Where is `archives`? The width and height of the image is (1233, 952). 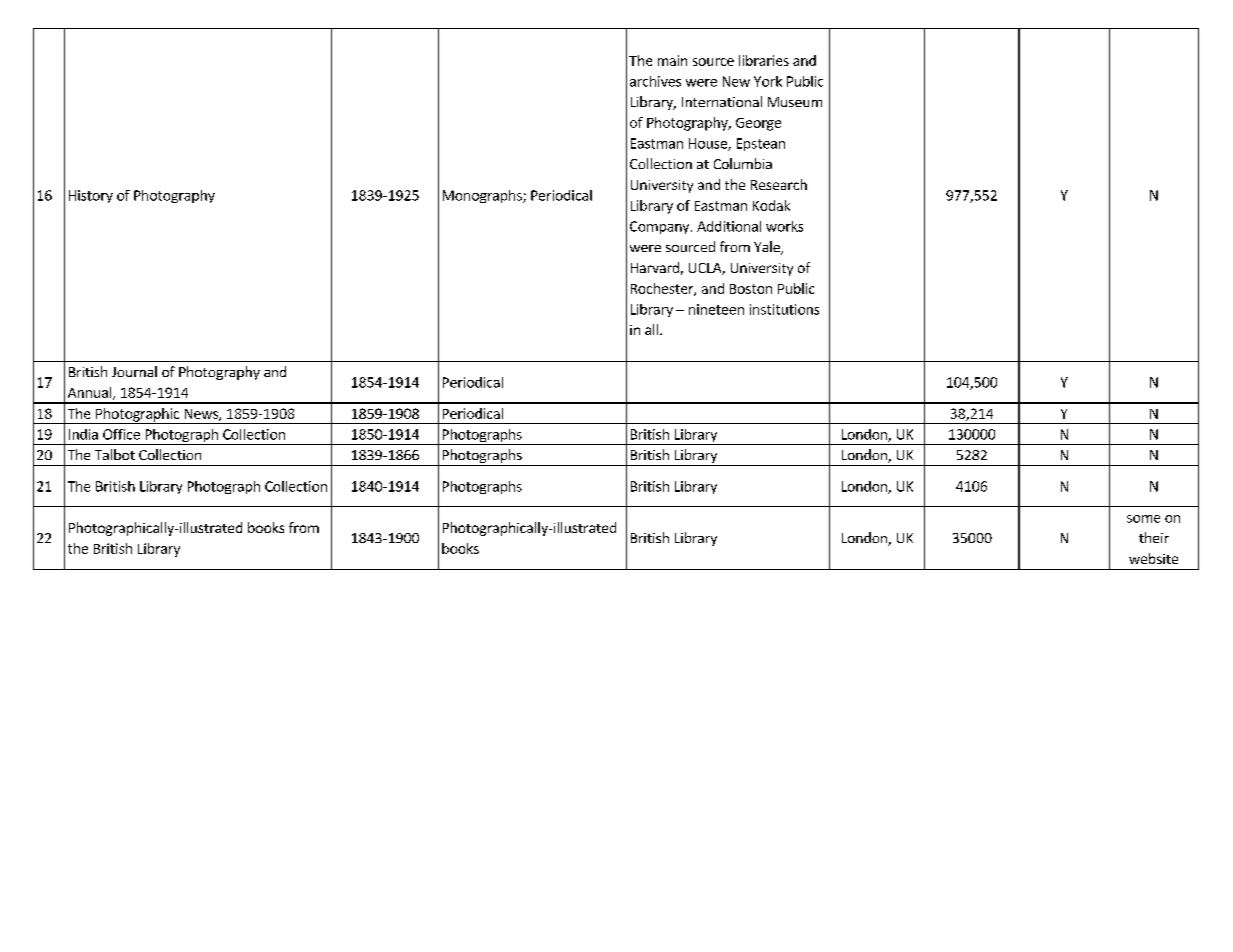
archives is located at coordinates (655, 81).
